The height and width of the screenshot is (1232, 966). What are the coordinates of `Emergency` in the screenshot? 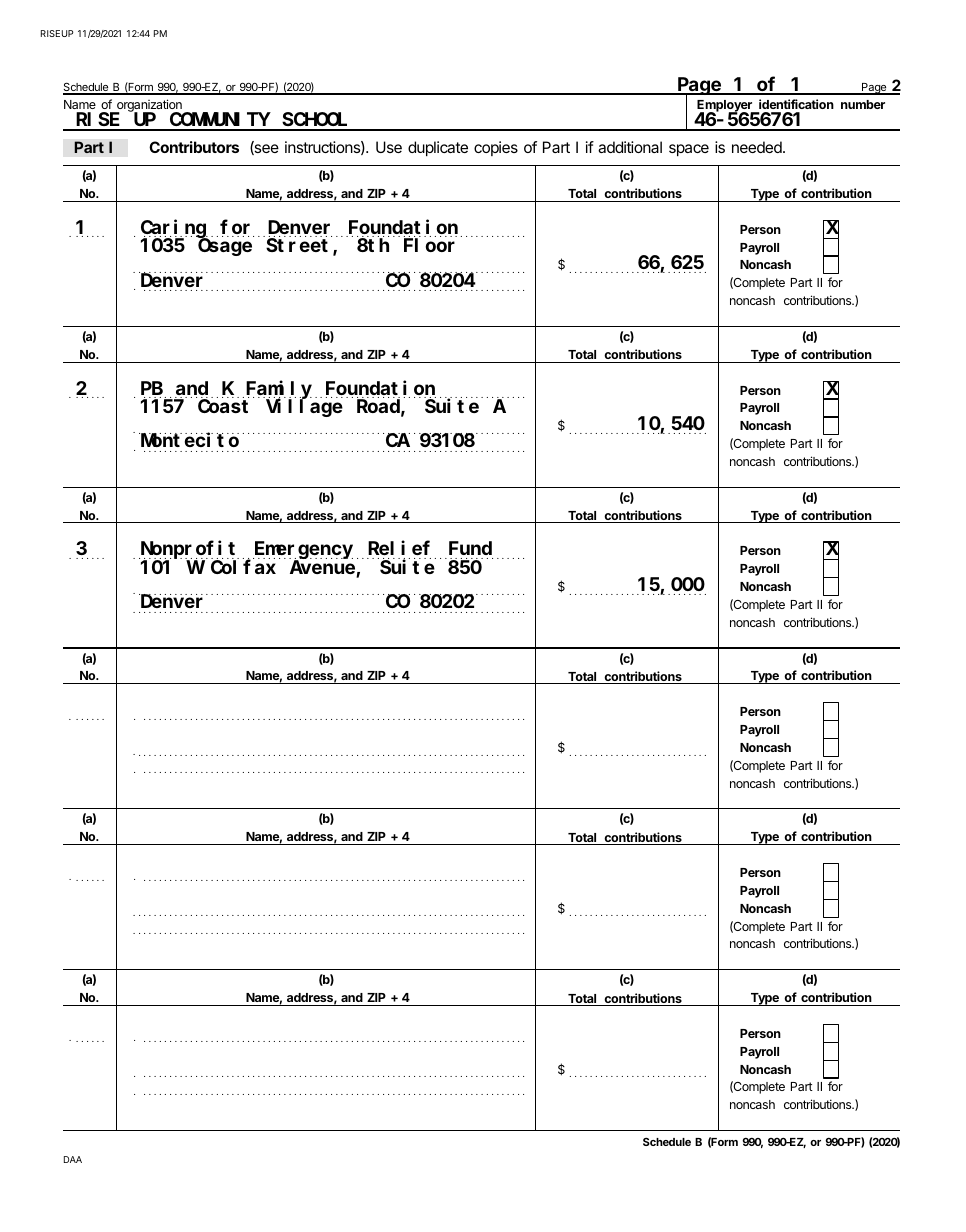 It's located at (303, 552).
